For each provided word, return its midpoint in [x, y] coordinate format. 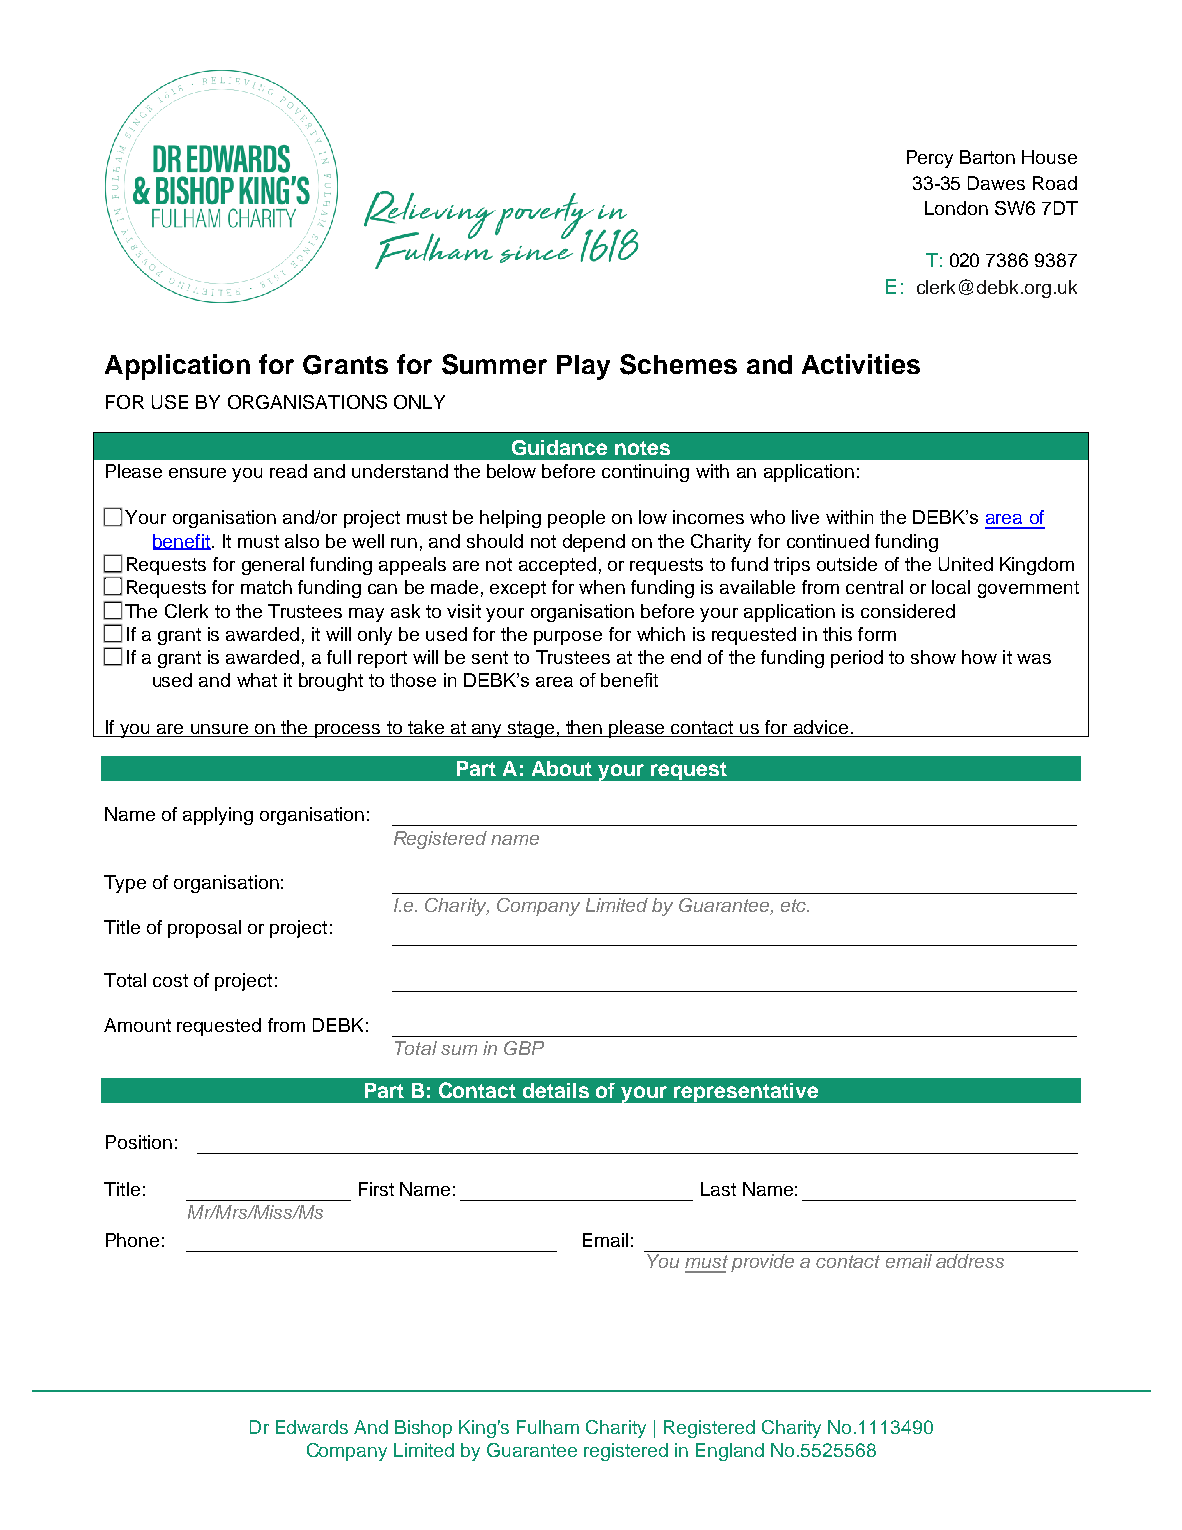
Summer [494, 364]
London [956, 208]
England [730, 1452]
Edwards [312, 1427]
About [562, 768]
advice [820, 728]
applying [218, 816]
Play [583, 367]
